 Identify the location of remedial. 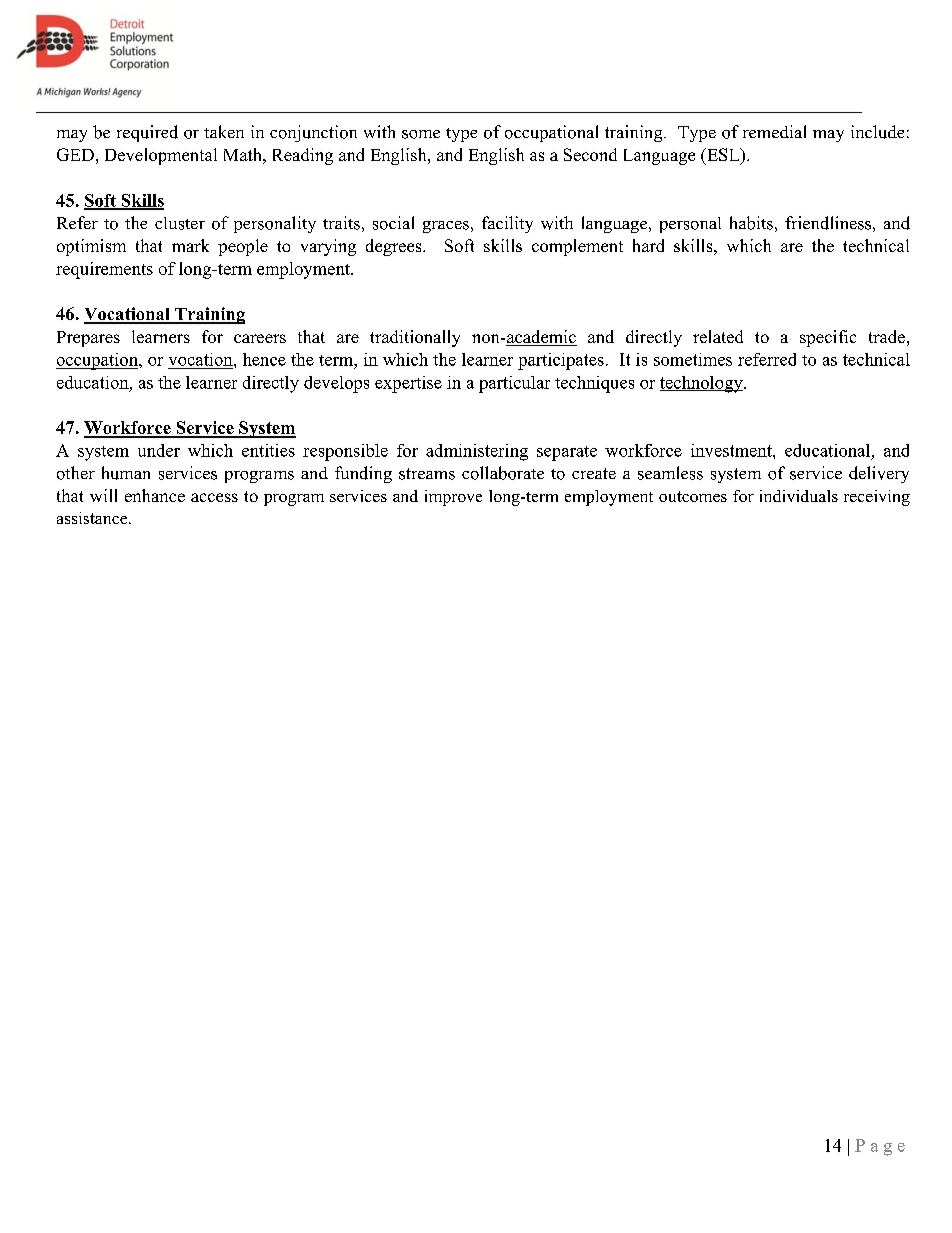
(774, 131).
